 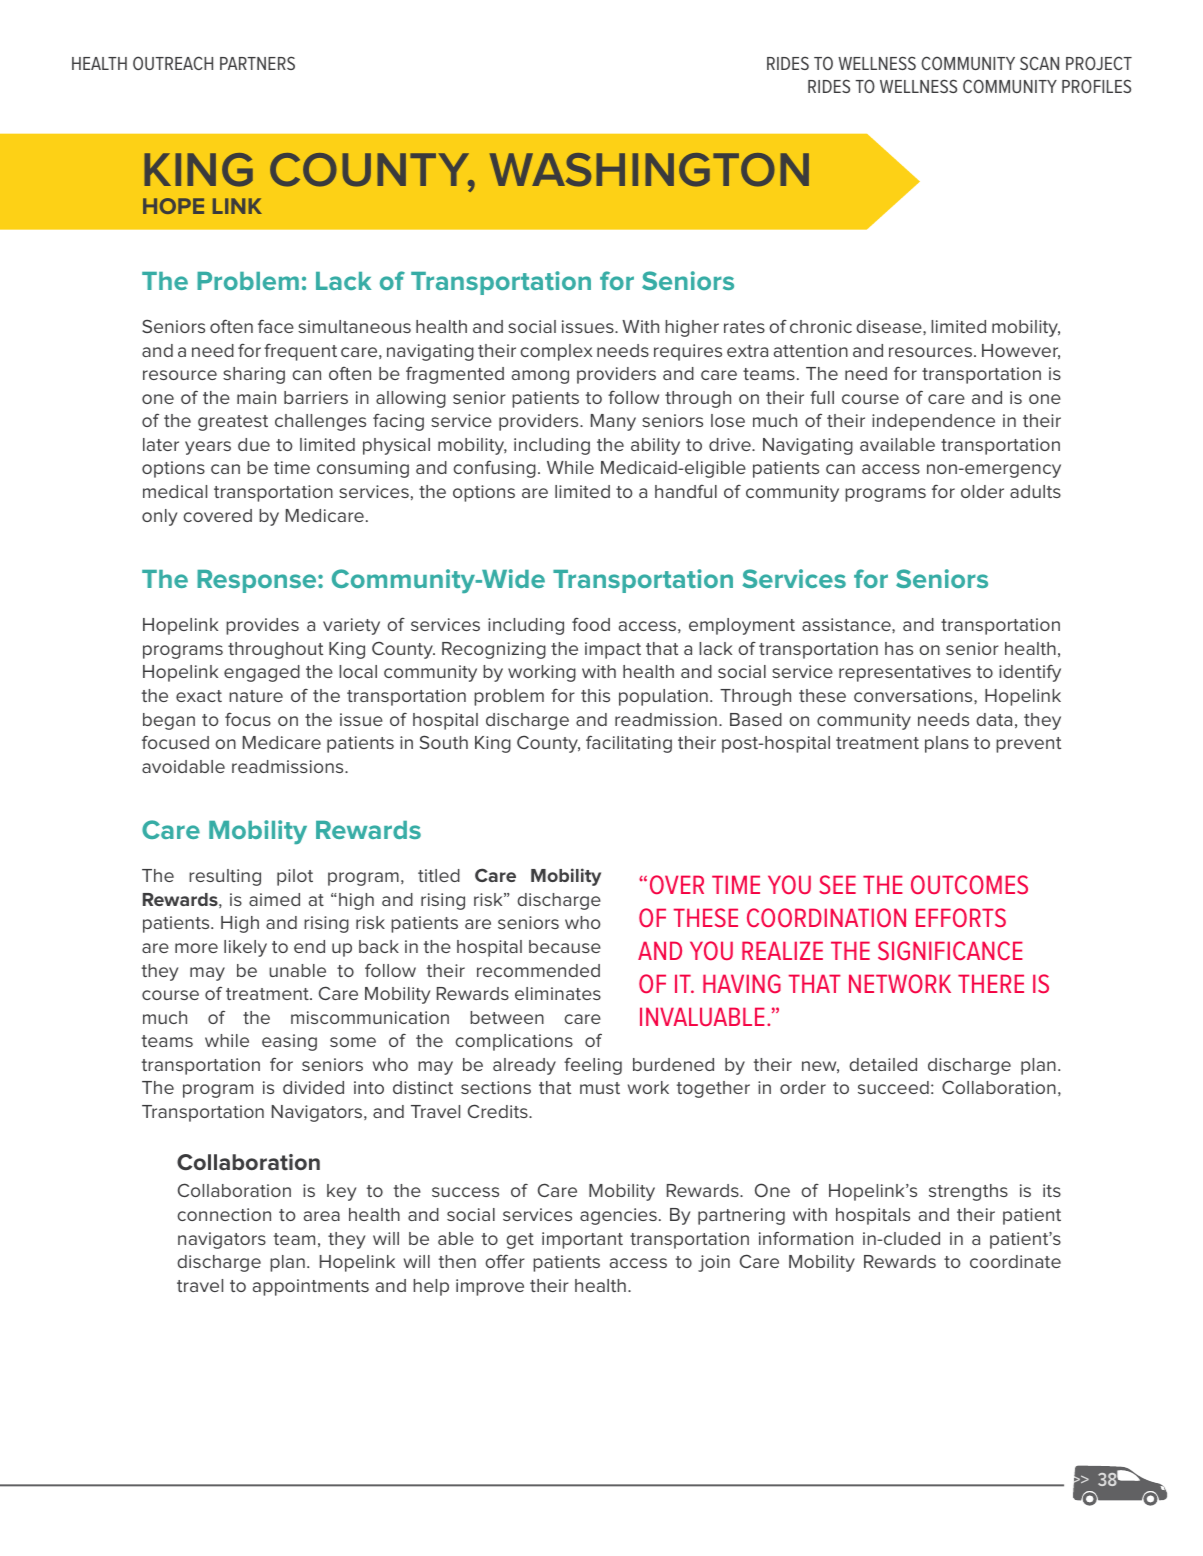 What do you see at coordinates (295, 877) in the screenshot?
I see `pilot` at bounding box center [295, 877].
